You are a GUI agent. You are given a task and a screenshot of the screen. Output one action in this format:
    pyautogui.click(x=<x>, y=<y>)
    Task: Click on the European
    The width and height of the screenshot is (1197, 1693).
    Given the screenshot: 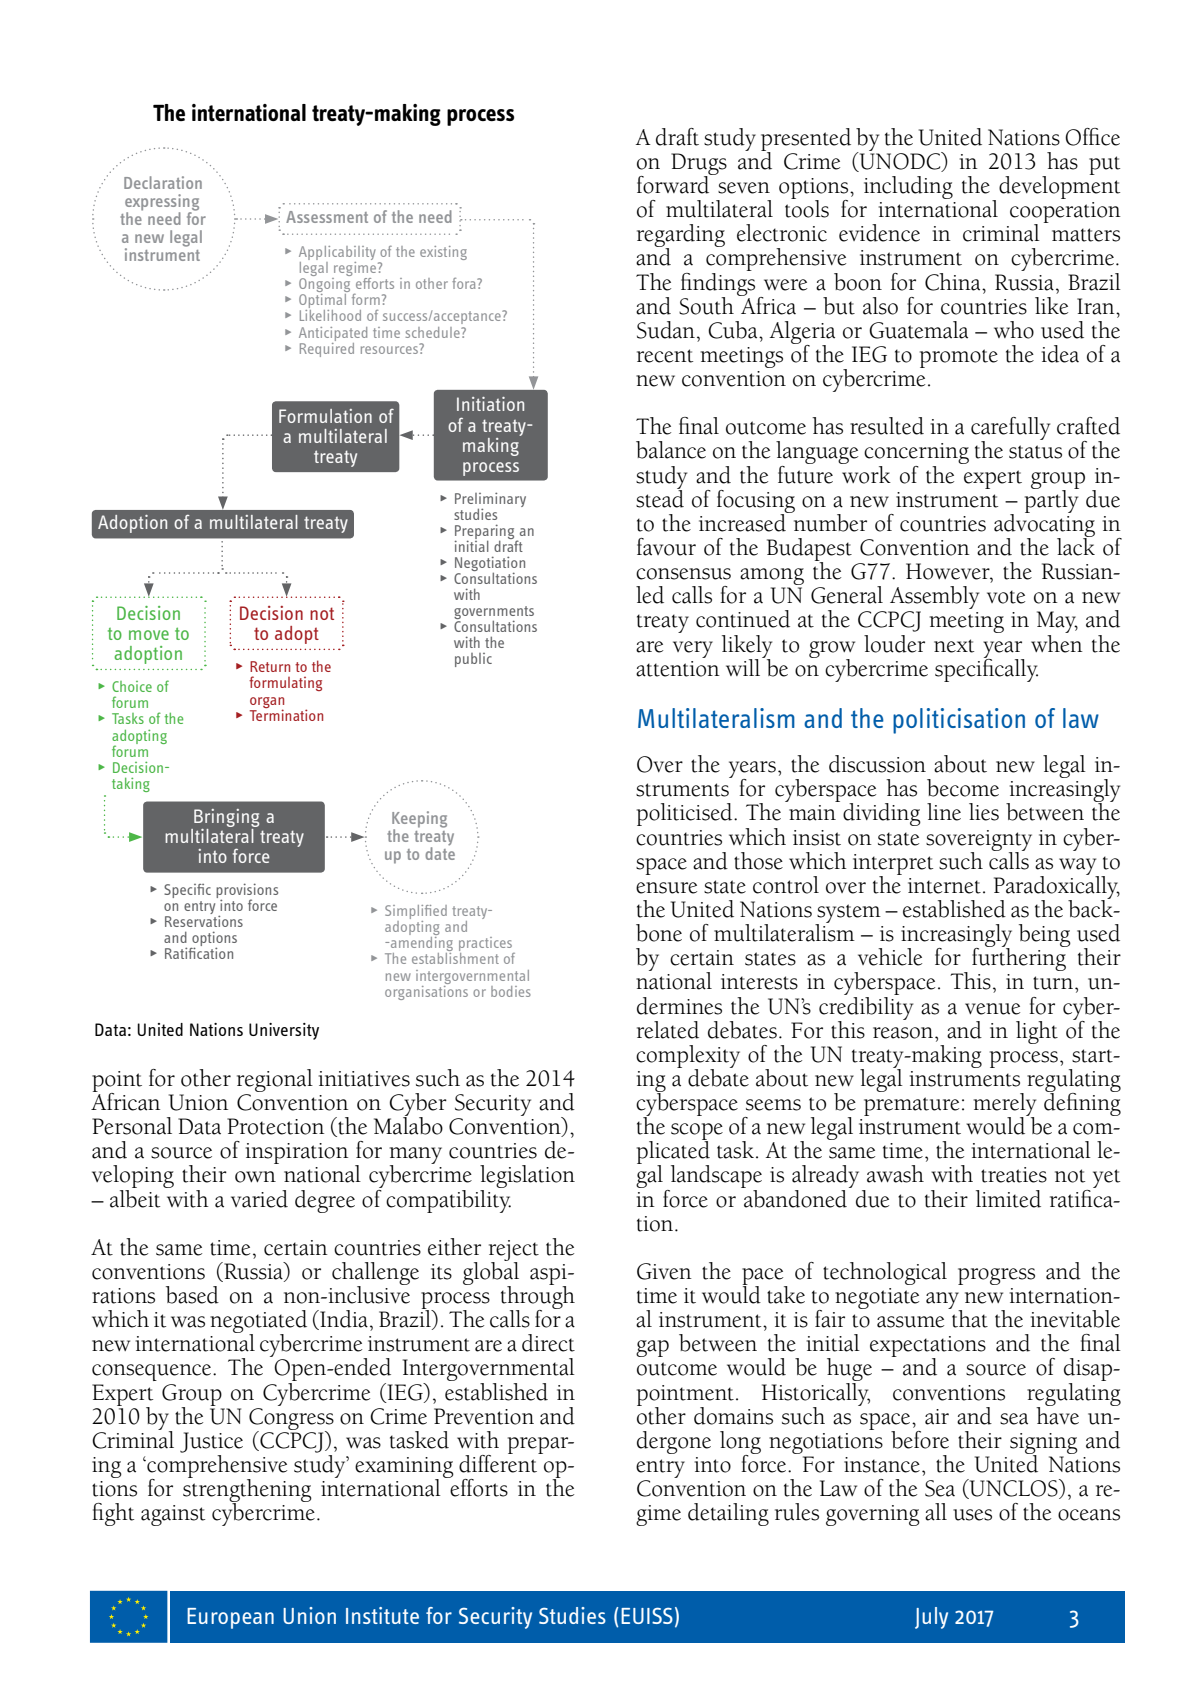 What is the action you would take?
    pyautogui.click(x=230, y=1618)
